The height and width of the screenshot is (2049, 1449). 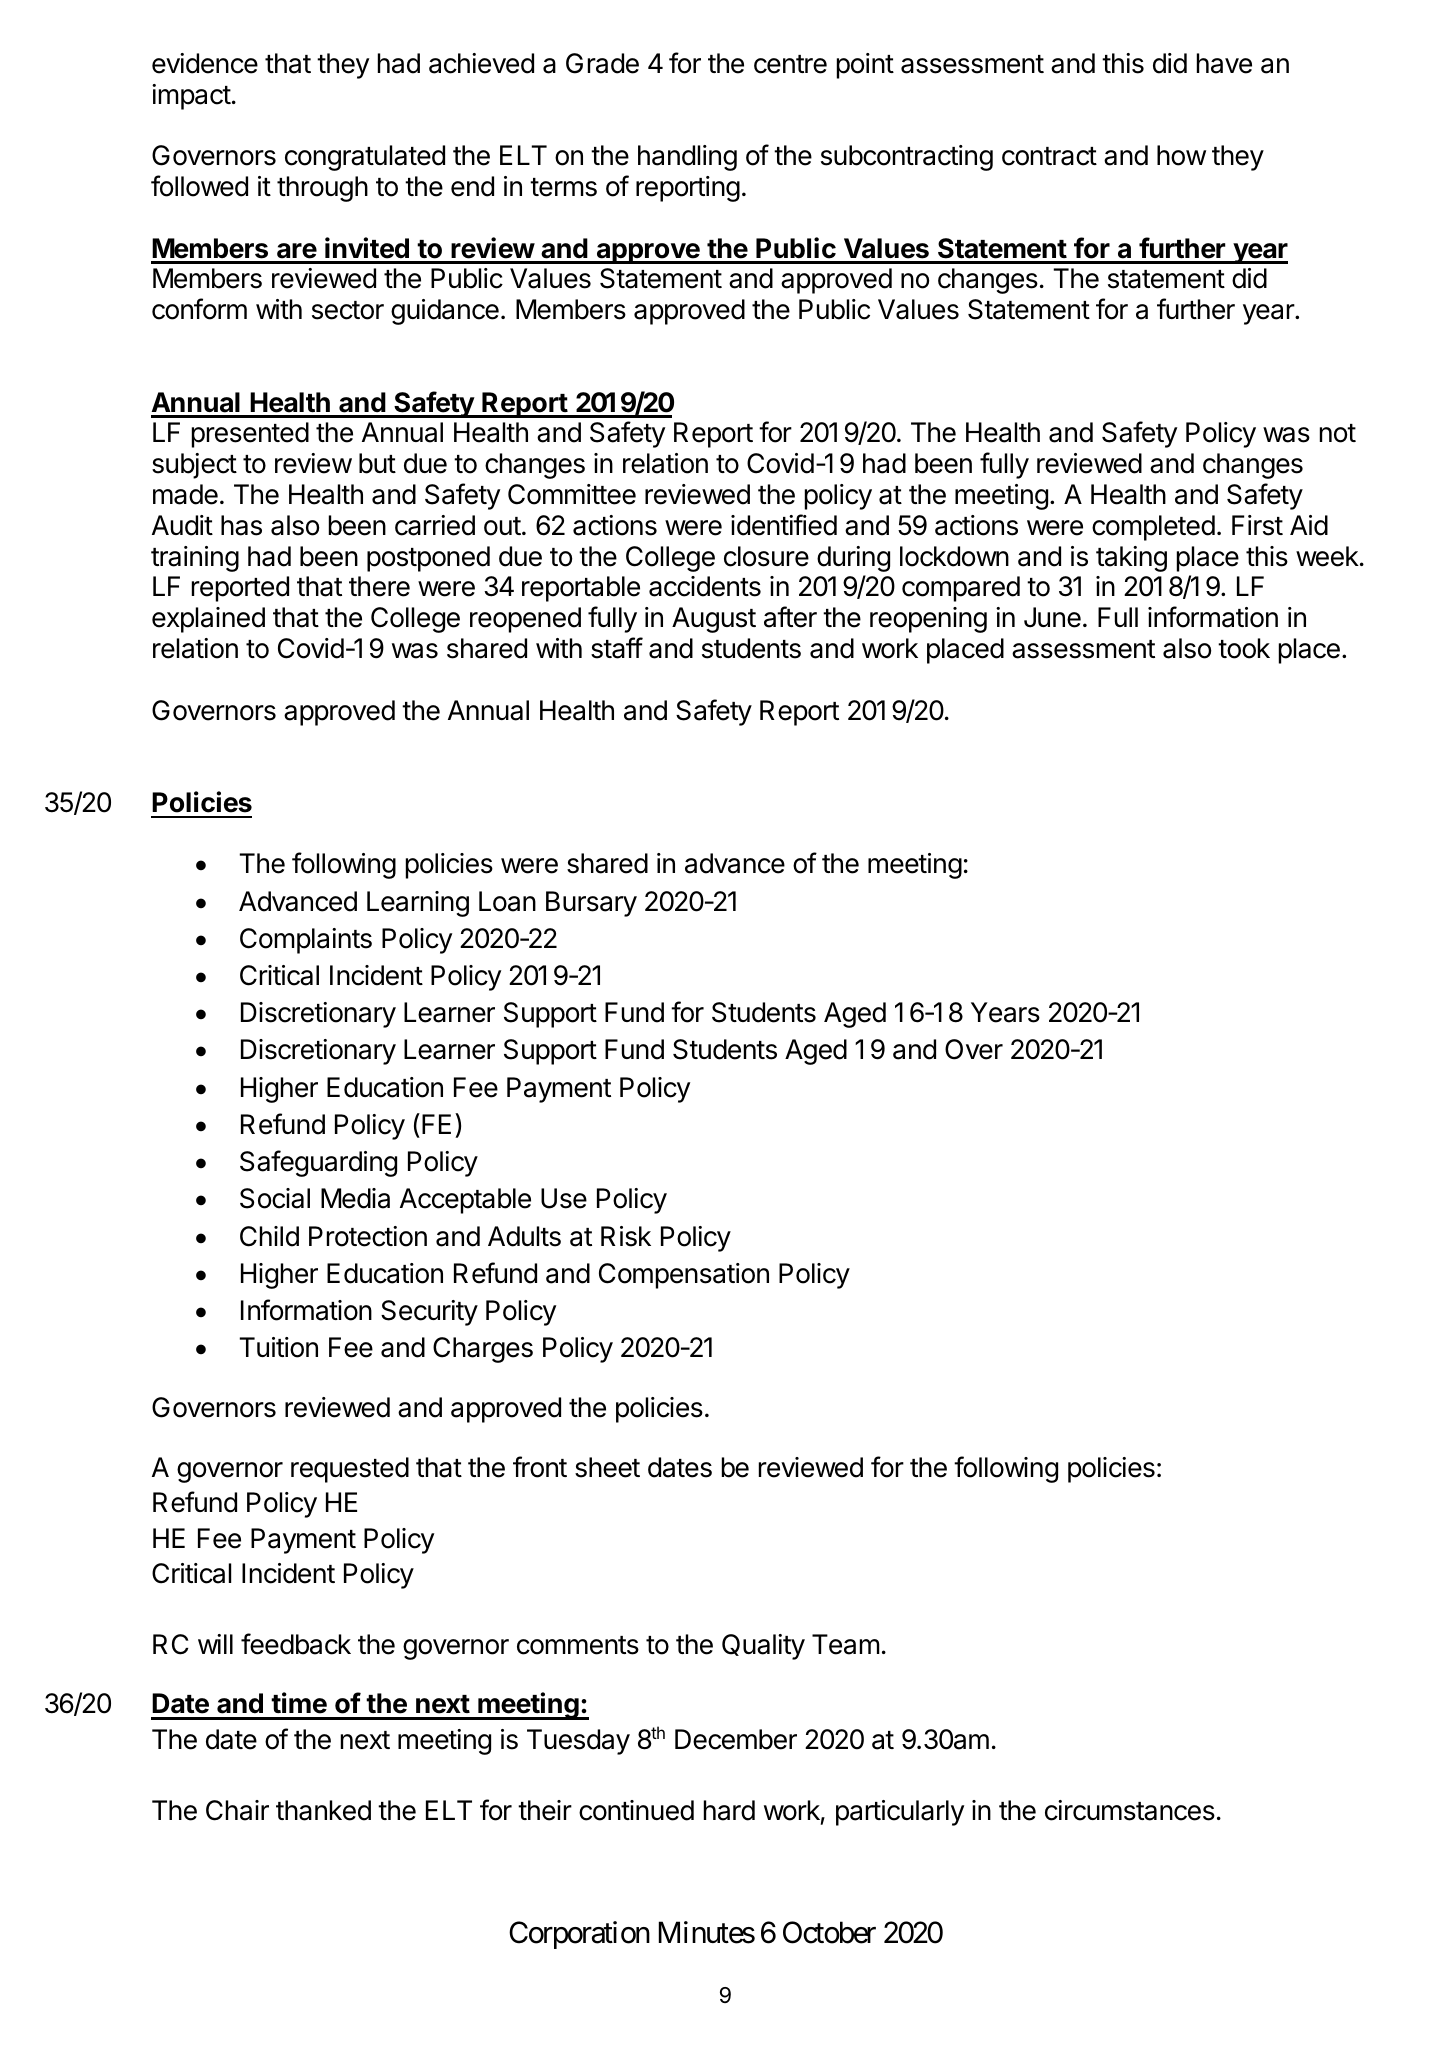 I want to click on hard, so click(x=729, y=1810).
